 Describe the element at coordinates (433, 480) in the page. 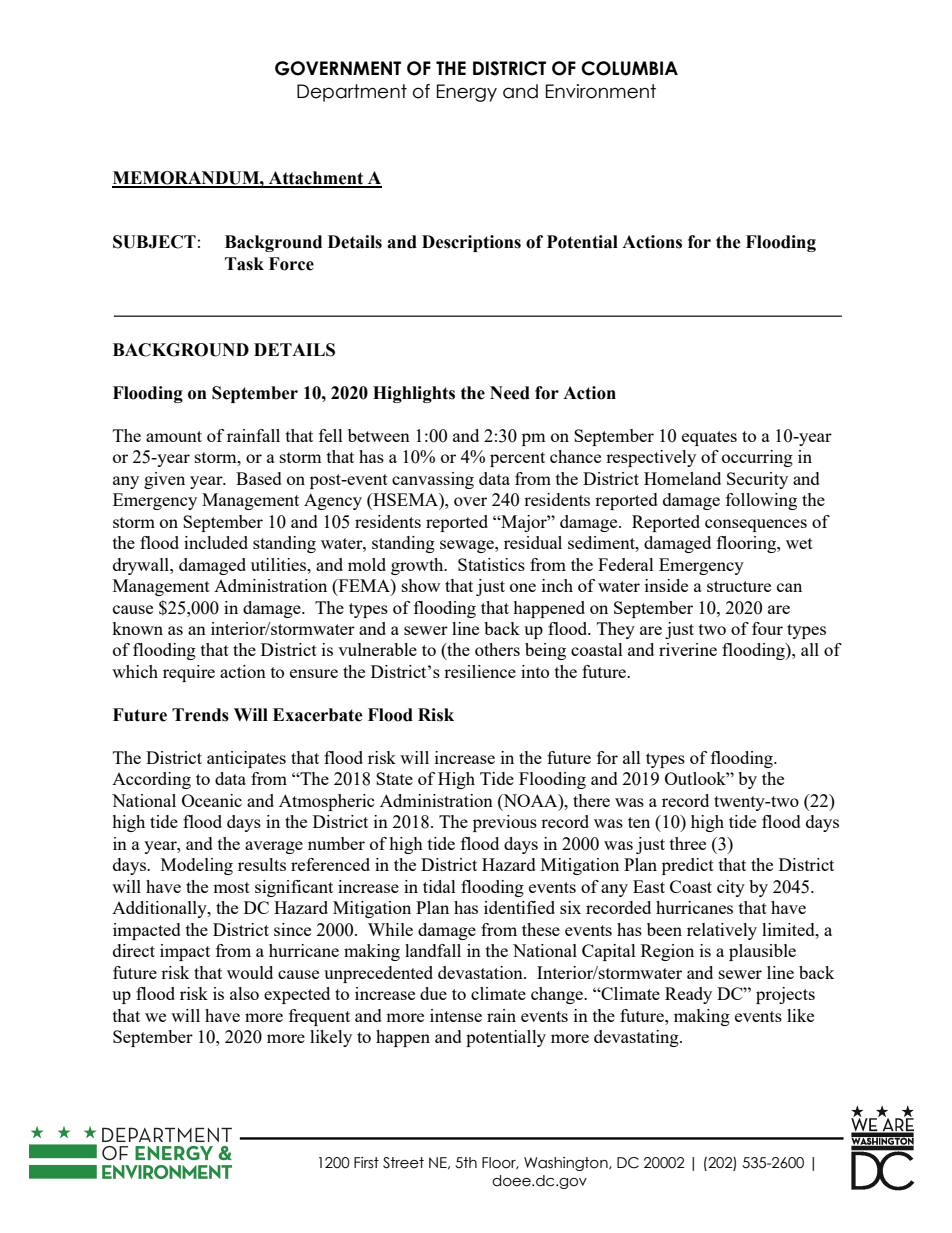

I see `canvassing` at that location.
